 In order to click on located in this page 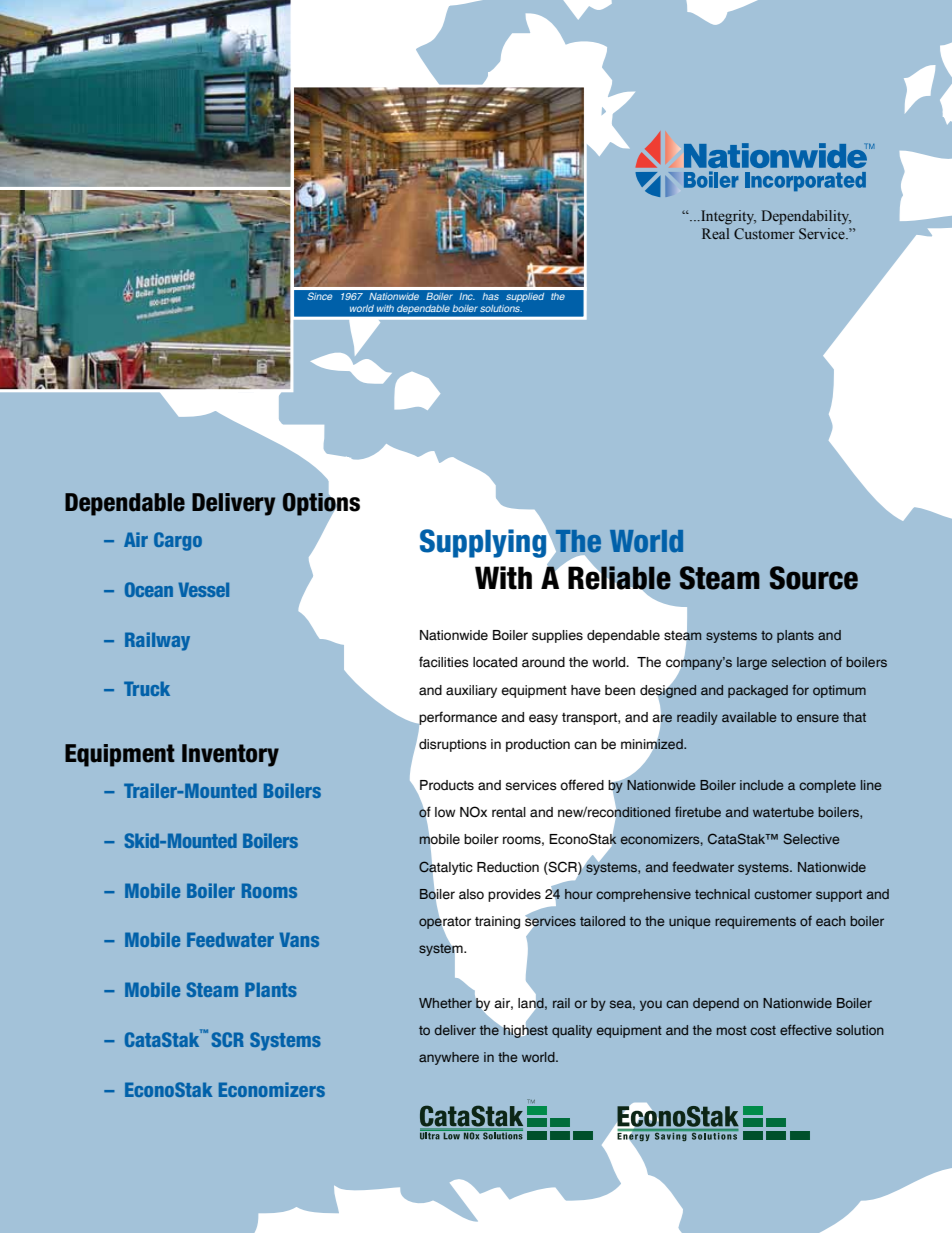, I will do `click(495, 662)`.
